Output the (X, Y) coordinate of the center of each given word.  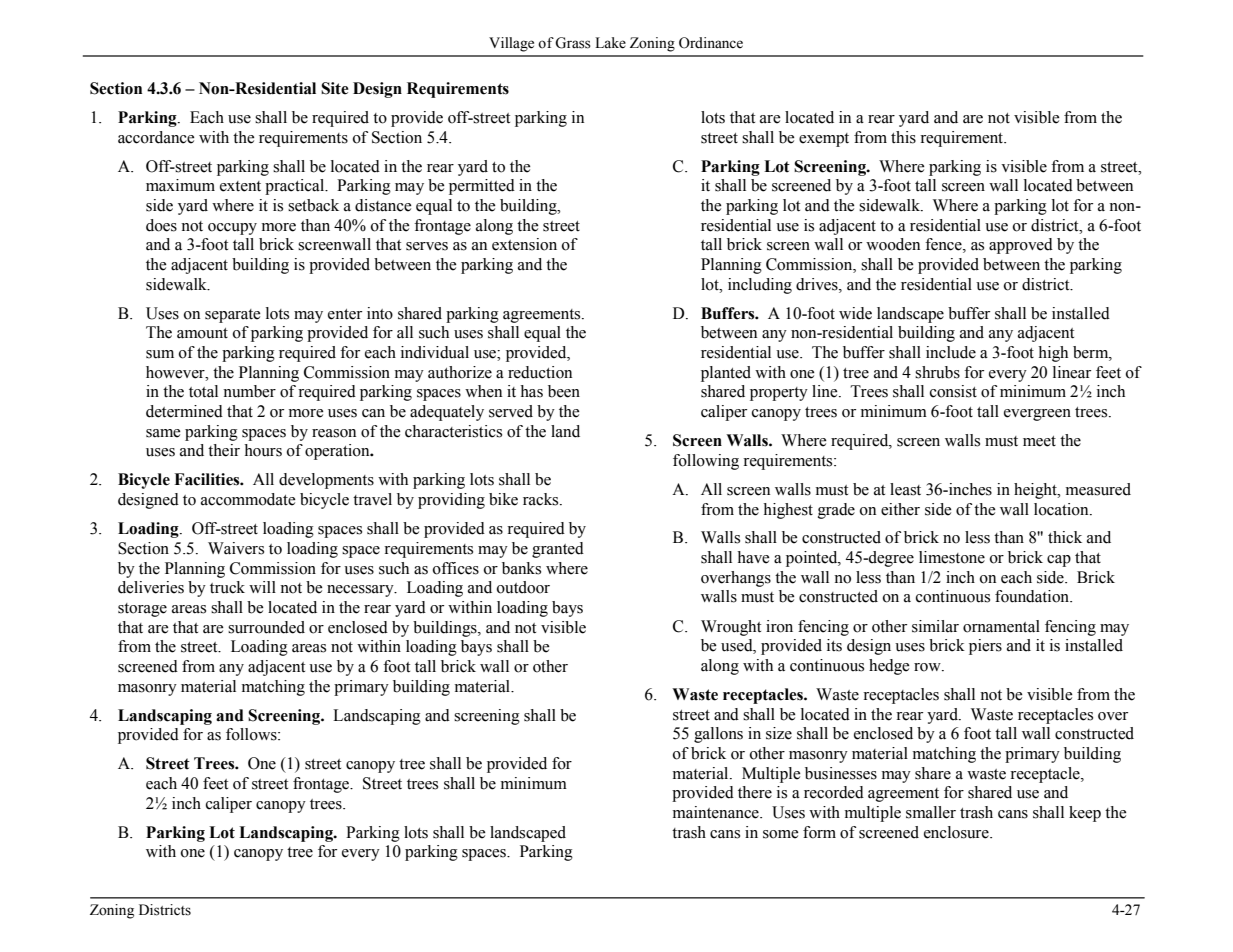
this (903, 137)
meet (1039, 441)
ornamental (1001, 626)
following (706, 462)
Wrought (731, 628)
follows (252, 734)
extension (524, 244)
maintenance (717, 812)
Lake (610, 43)
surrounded (266, 627)
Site (335, 88)
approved (1021, 246)
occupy (232, 229)
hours (263, 450)
